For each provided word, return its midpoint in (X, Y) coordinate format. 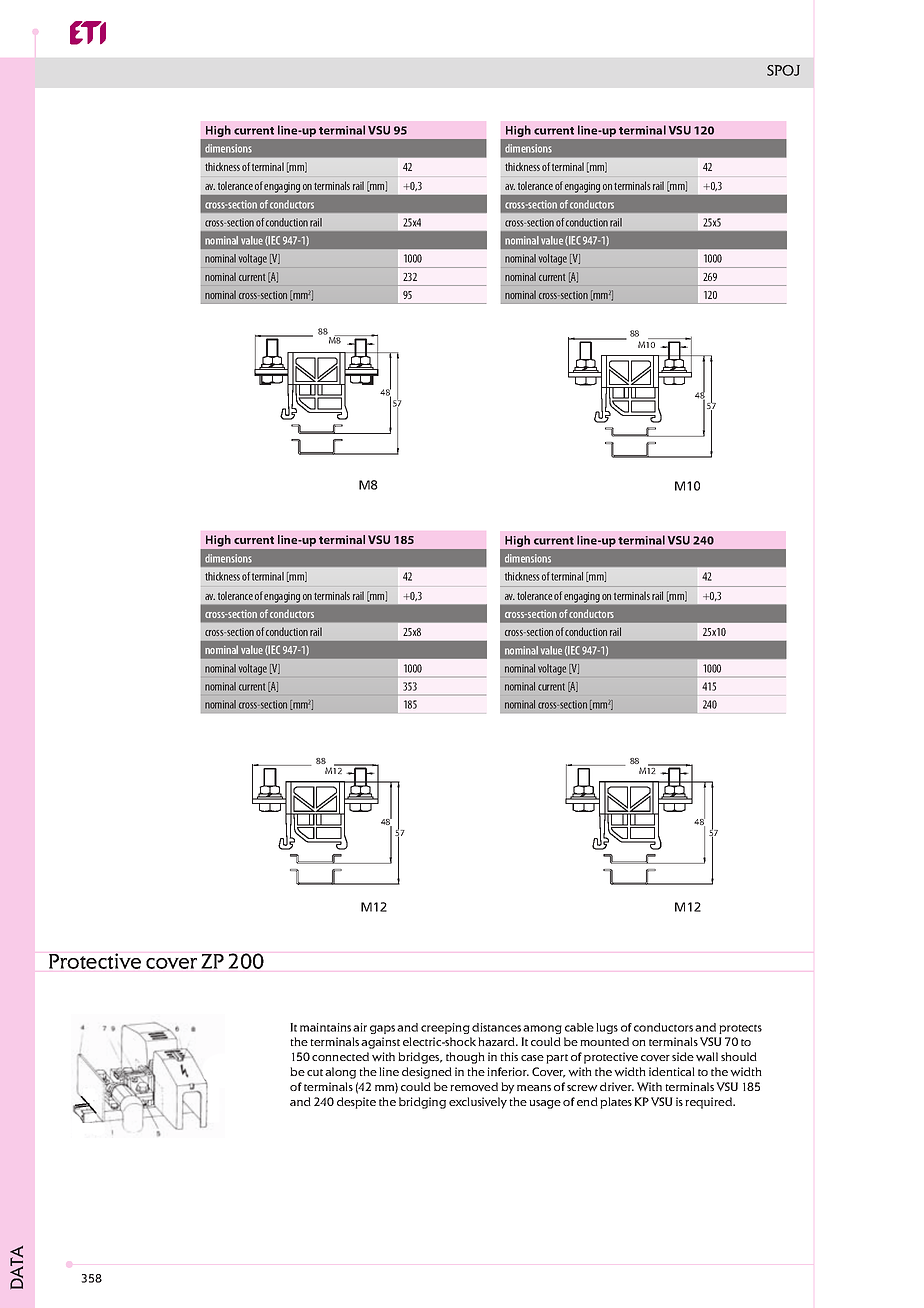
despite (356, 1103)
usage (545, 1104)
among (542, 1029)
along (340, 1073)
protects (740, 1029)
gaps (382, 1029)
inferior (508, 1071)
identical (672, 1071)
